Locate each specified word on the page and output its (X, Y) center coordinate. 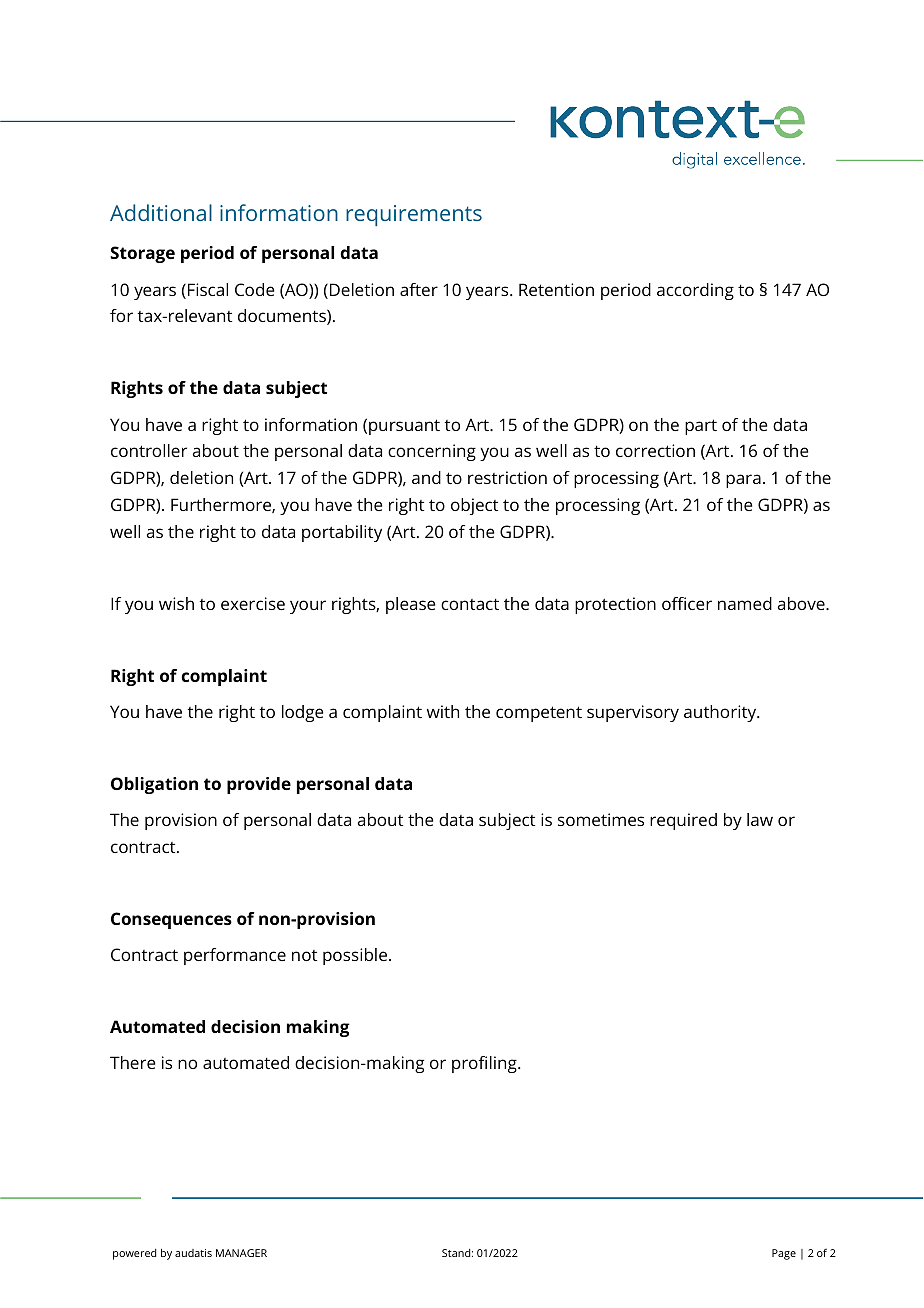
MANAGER (241, 1253)
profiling (485, 1064)
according (695, 291)
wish (176, 603)
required (683, 821)
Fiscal (208, 289)
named (745, 603)
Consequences (171, 920)
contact (470, 604)
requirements (414, 215)
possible (355, 956)
